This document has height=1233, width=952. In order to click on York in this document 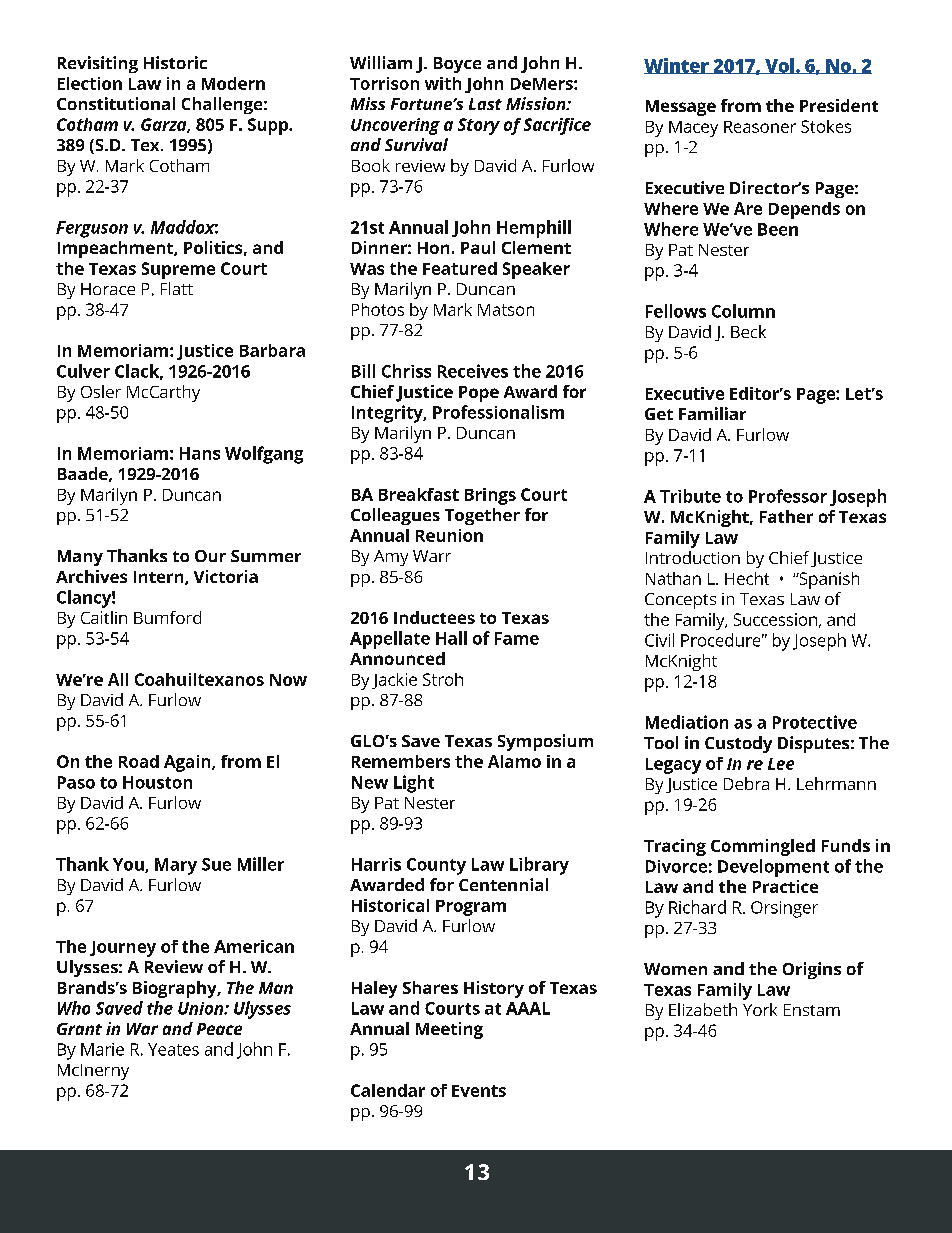, I will do `click(760, 1009)`.
